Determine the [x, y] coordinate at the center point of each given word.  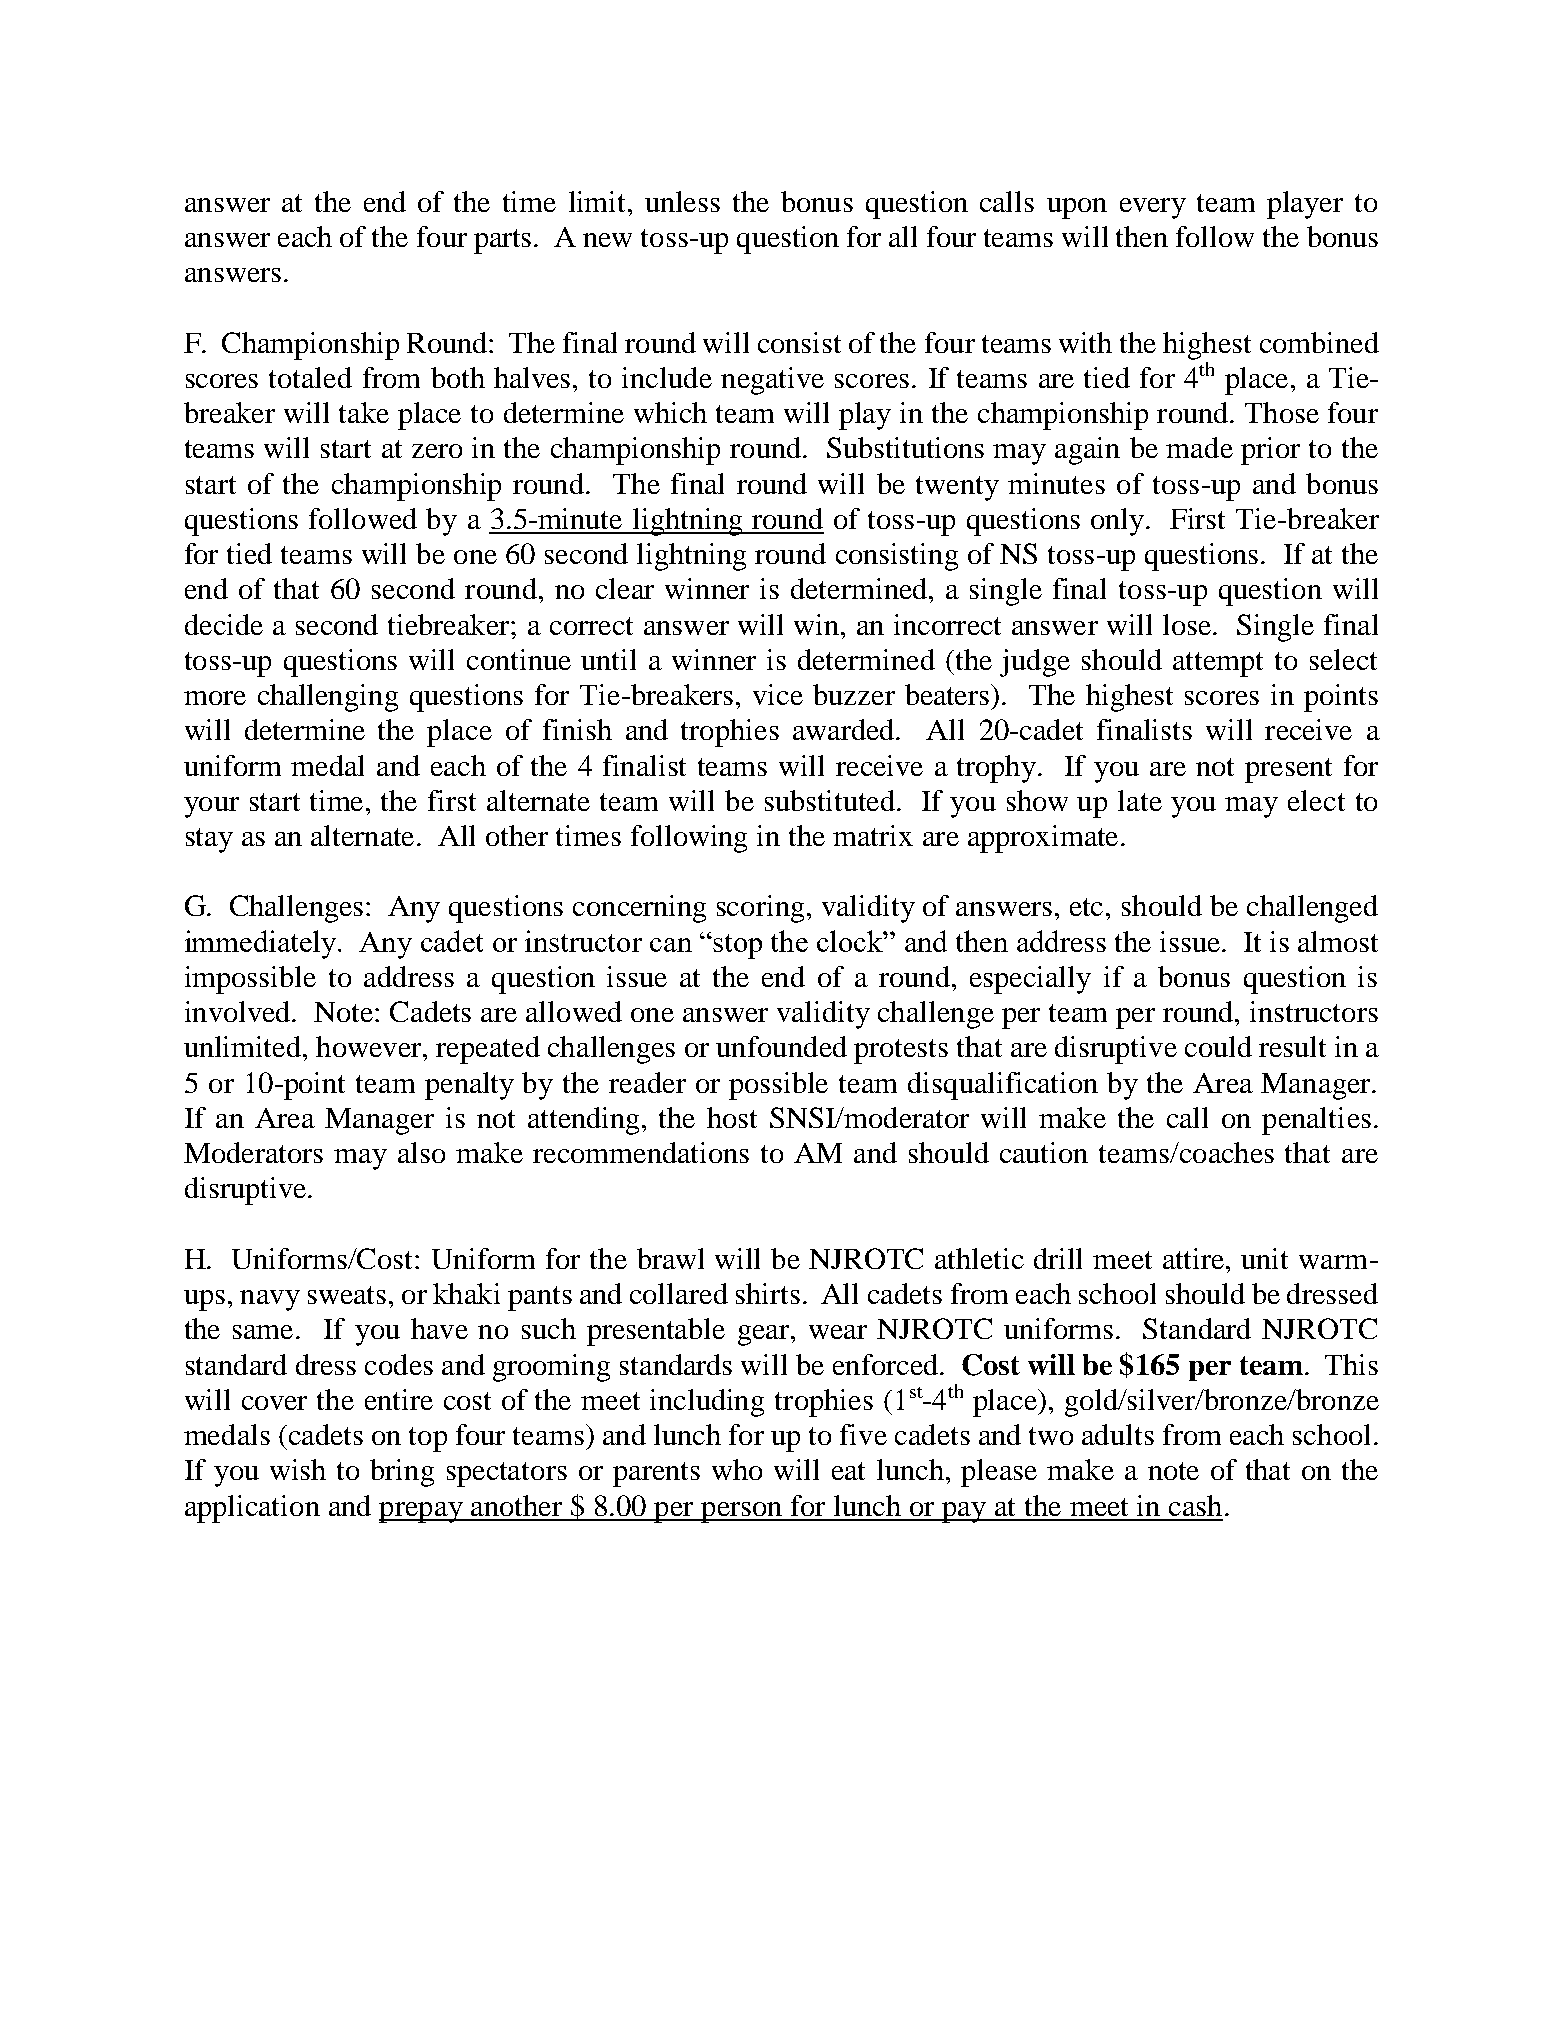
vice [778, 694]
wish [298, 1469]
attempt [1218, 664]
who [737, 1469]
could [1218, 1046]
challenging [328, 698]
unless [682, 201]
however [370, 1046]
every [1153, 208]
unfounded [781, 1046]
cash [1195, 1505]
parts [504, 241]
